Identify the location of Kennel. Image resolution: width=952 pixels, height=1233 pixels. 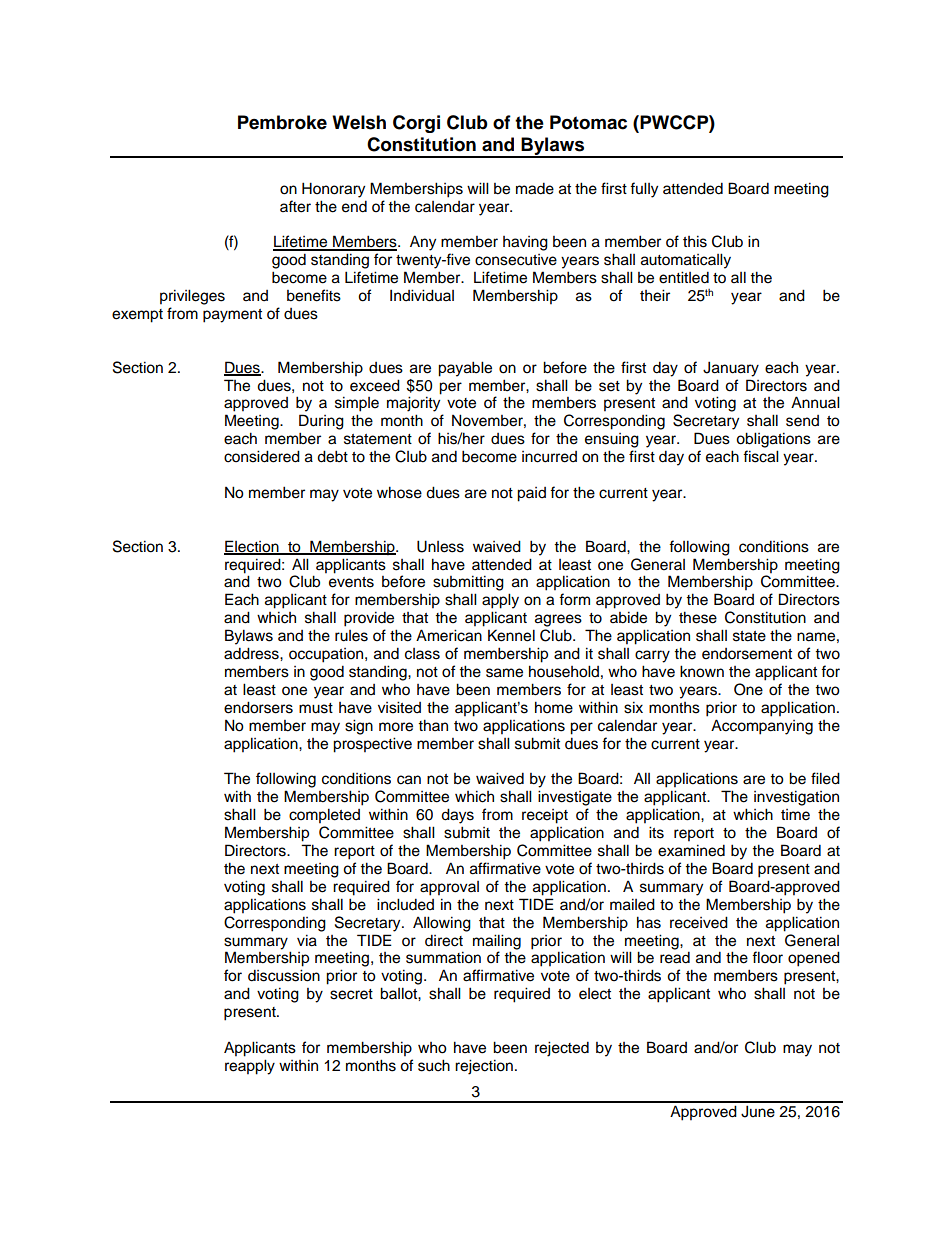
(511, 635).
